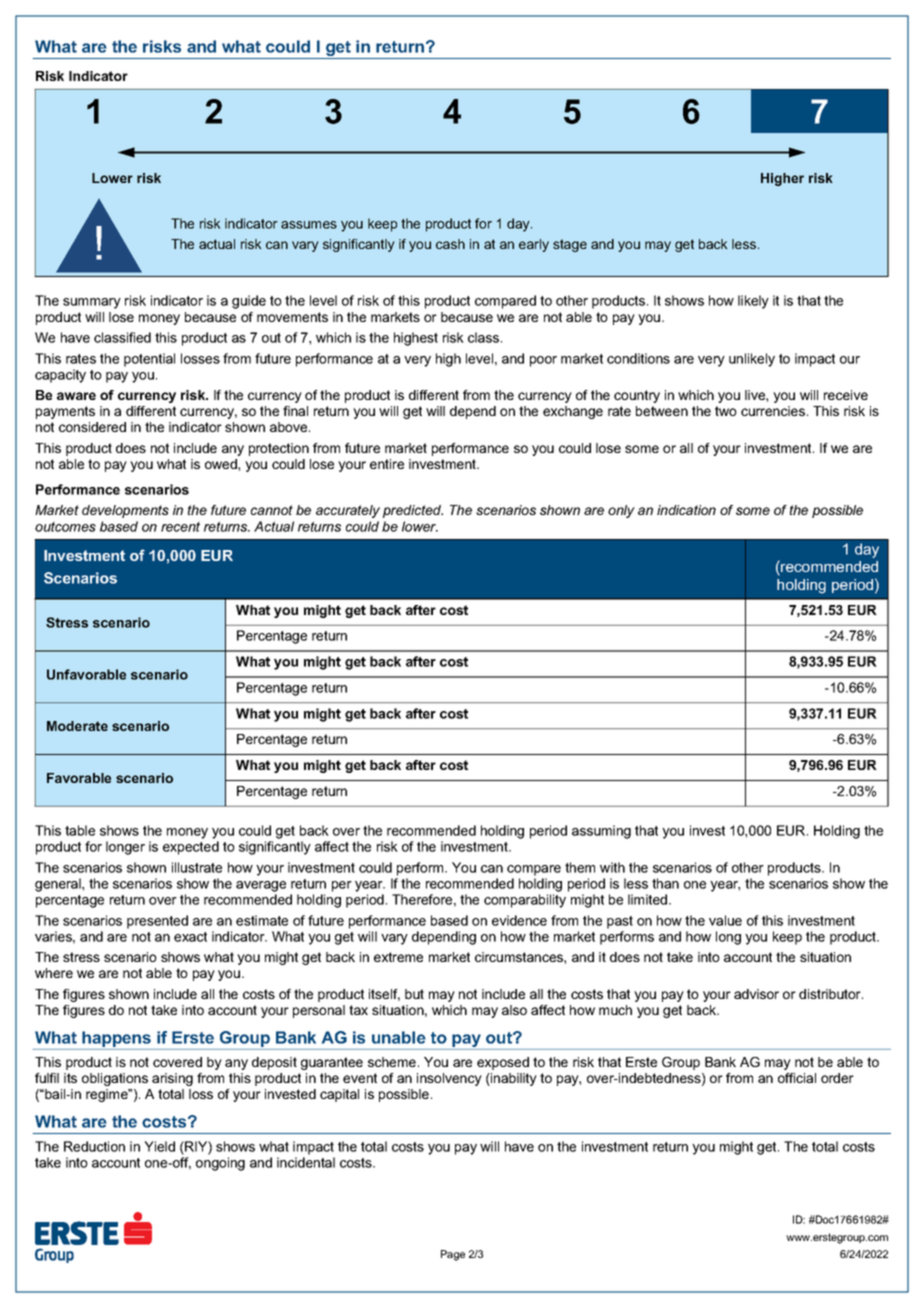 The width and height of the document is (924, 1308). Describe the element at coordinates (570, 245) in the document. I see `stage` at that location.
